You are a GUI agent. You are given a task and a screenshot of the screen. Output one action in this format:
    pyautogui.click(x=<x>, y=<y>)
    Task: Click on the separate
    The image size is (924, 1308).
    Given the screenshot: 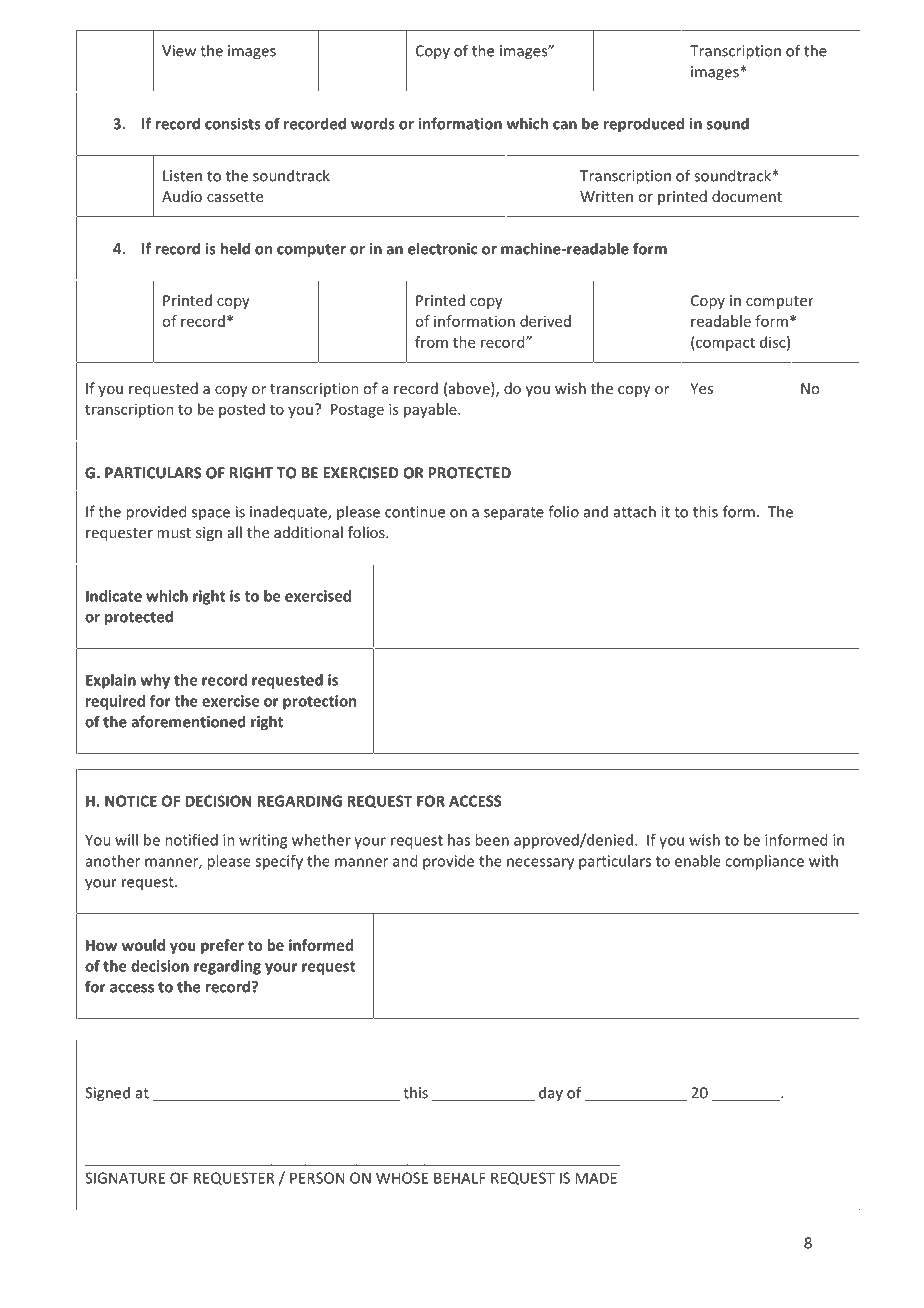 What is the action you would take?
    pyautogui.click(x=514, y=514)
